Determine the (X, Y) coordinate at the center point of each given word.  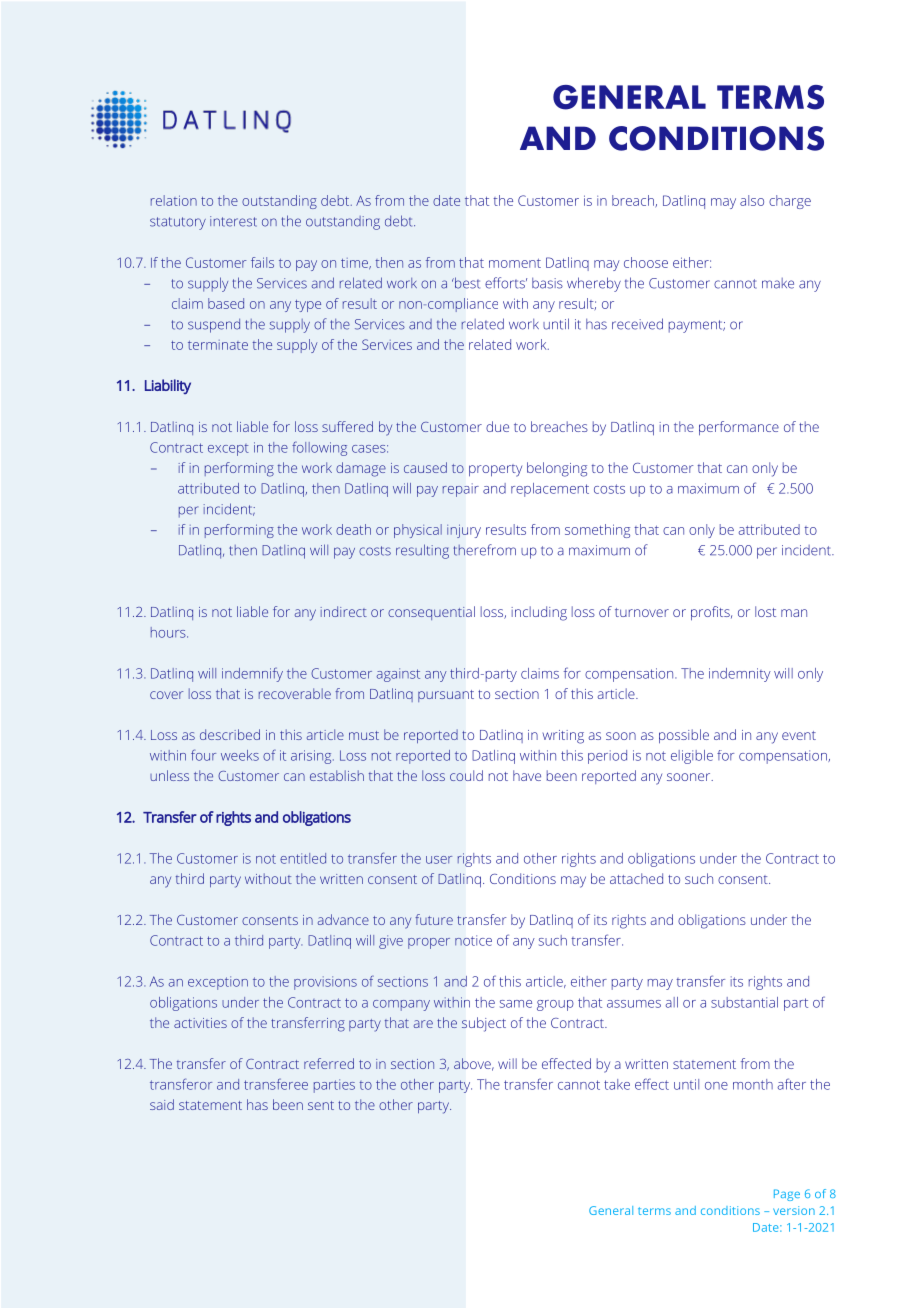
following (319, 448)
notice (473, 940)
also (752, 200)
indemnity (740, 675)
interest (233, 221)
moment (515, 263)
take (617, 1084)
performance (739, 428)
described (230, 734)
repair (461, 490)
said (162, 1104)
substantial (744, 1002)
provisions (325, 983)
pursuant (446, 696)
